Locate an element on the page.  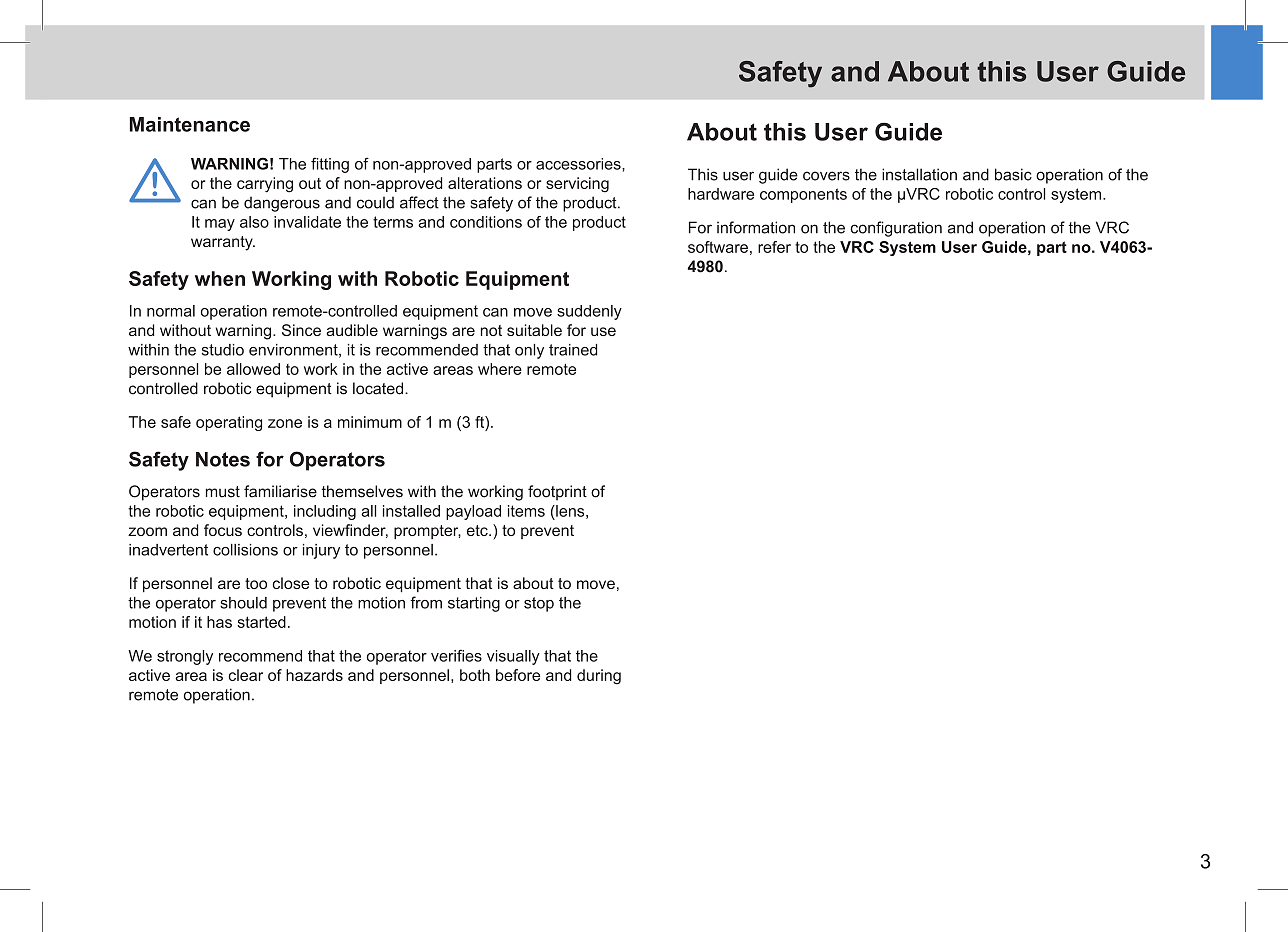
refer is located at coordinates (774, 247).
